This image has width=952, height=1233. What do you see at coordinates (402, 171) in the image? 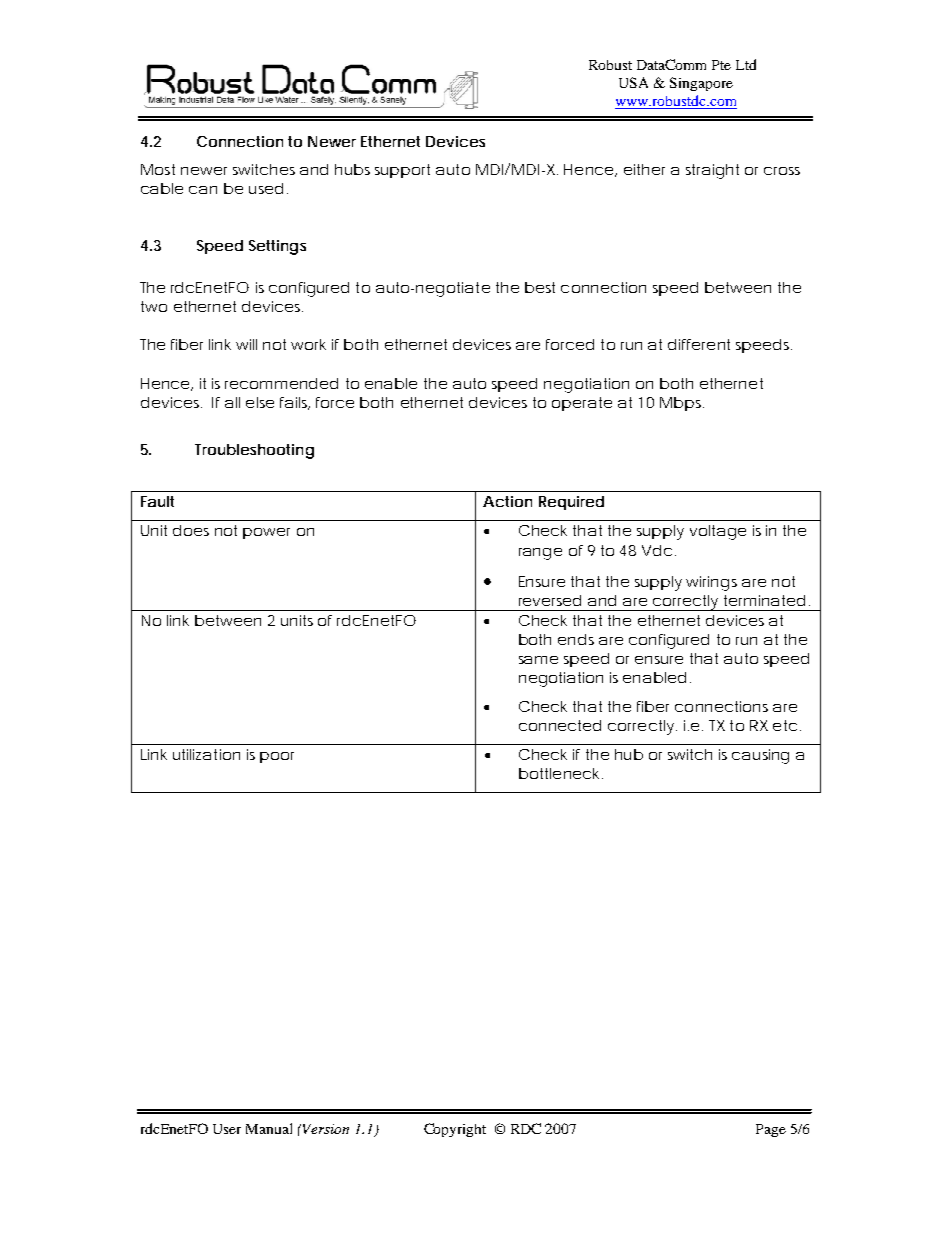
I see `support` at bounding box center [402, 171].
